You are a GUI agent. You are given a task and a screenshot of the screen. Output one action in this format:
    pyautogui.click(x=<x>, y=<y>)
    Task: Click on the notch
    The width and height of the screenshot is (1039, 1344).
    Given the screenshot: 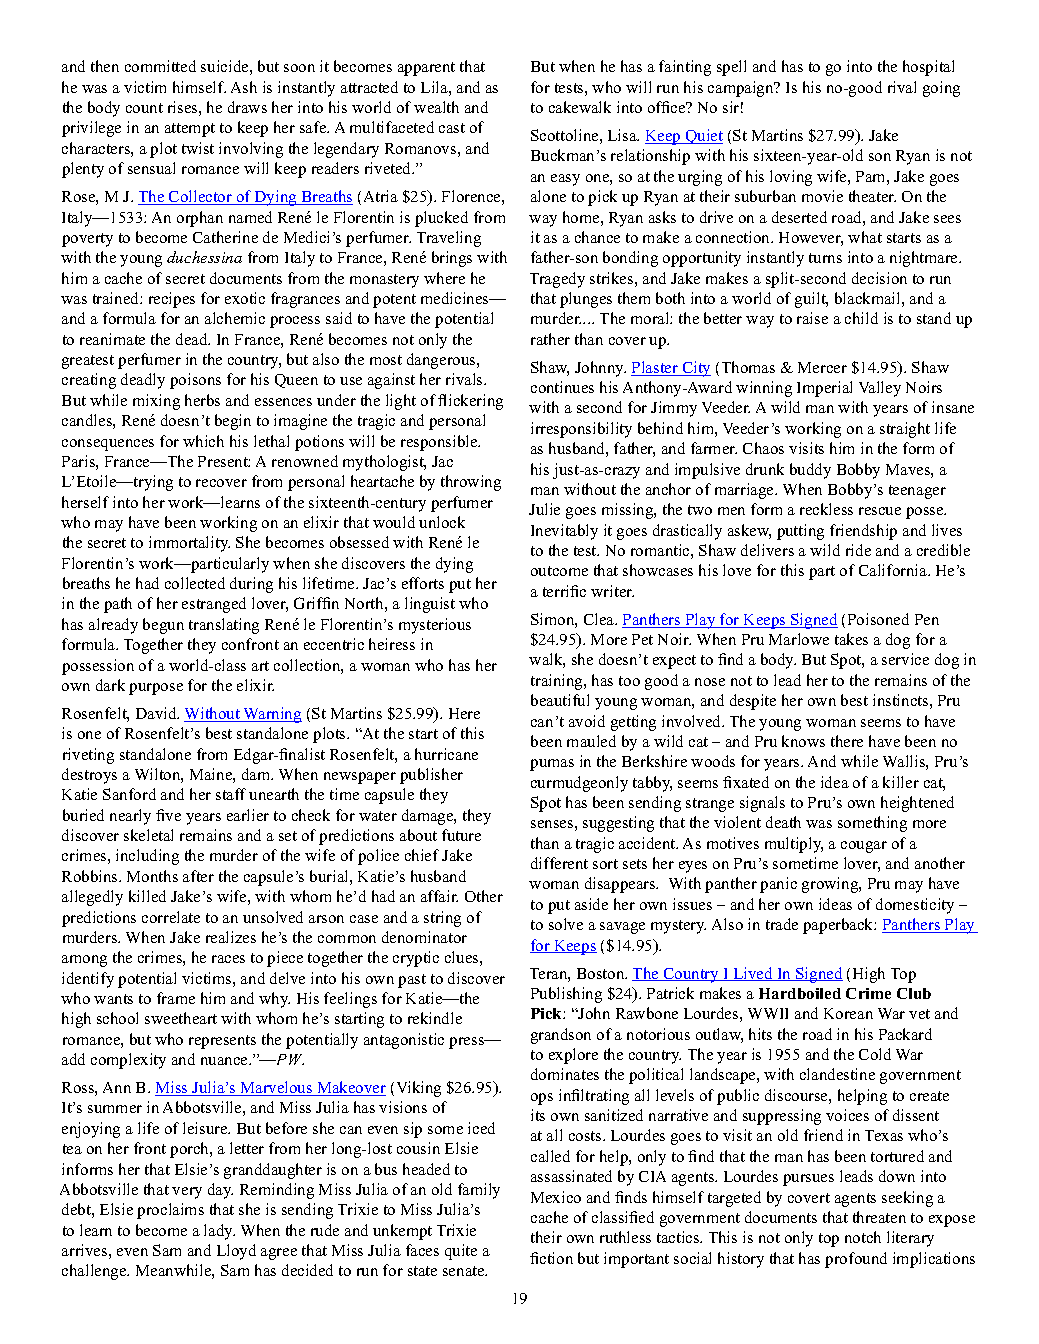 What is the action you would take?
    pyautogui.click(x=863, y=1237)
